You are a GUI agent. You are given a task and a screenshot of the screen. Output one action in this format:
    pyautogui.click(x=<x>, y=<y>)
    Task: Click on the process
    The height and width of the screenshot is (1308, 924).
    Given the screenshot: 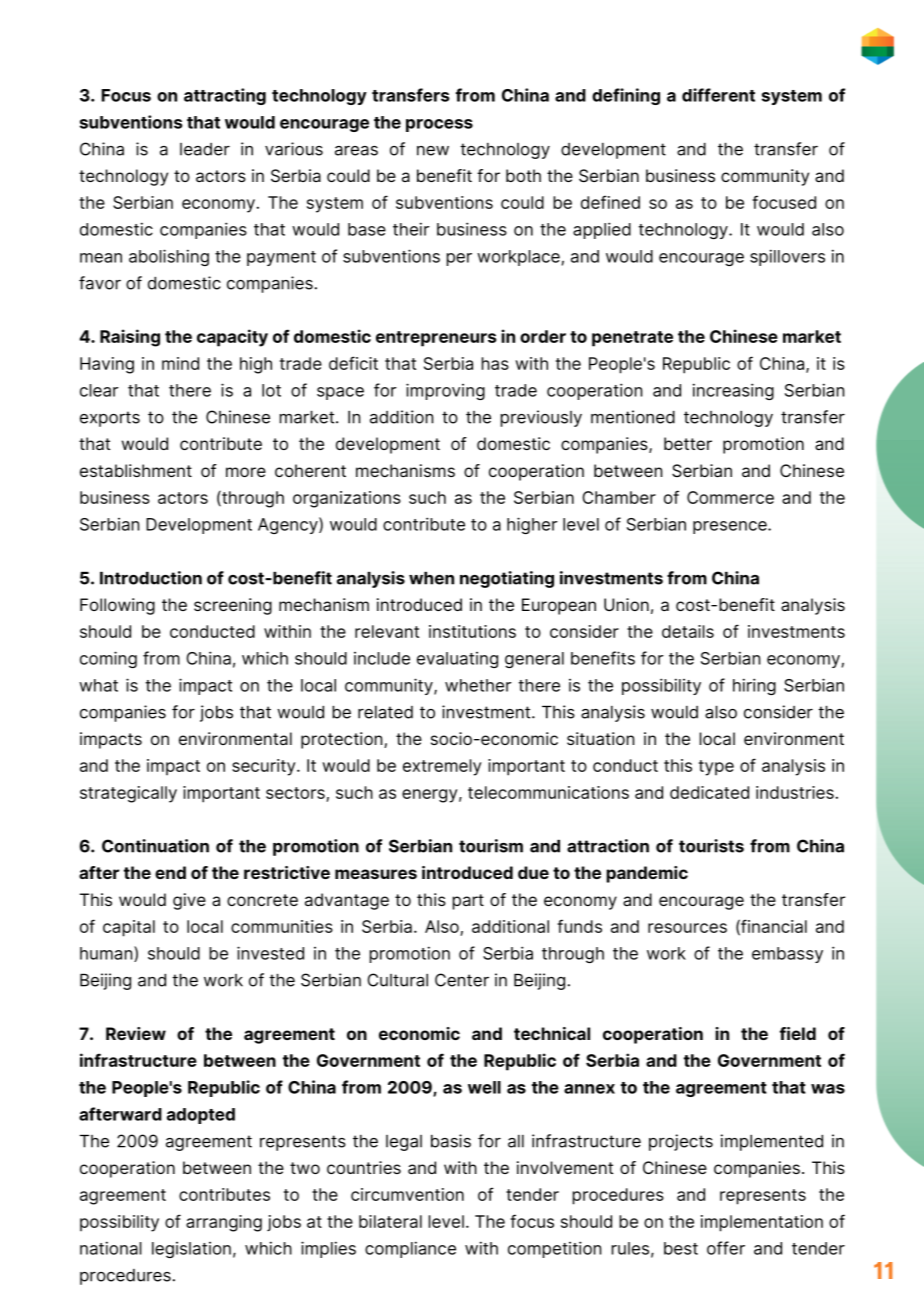 What is the action you would take?
    pyautogui.click(x=439, y=125)
